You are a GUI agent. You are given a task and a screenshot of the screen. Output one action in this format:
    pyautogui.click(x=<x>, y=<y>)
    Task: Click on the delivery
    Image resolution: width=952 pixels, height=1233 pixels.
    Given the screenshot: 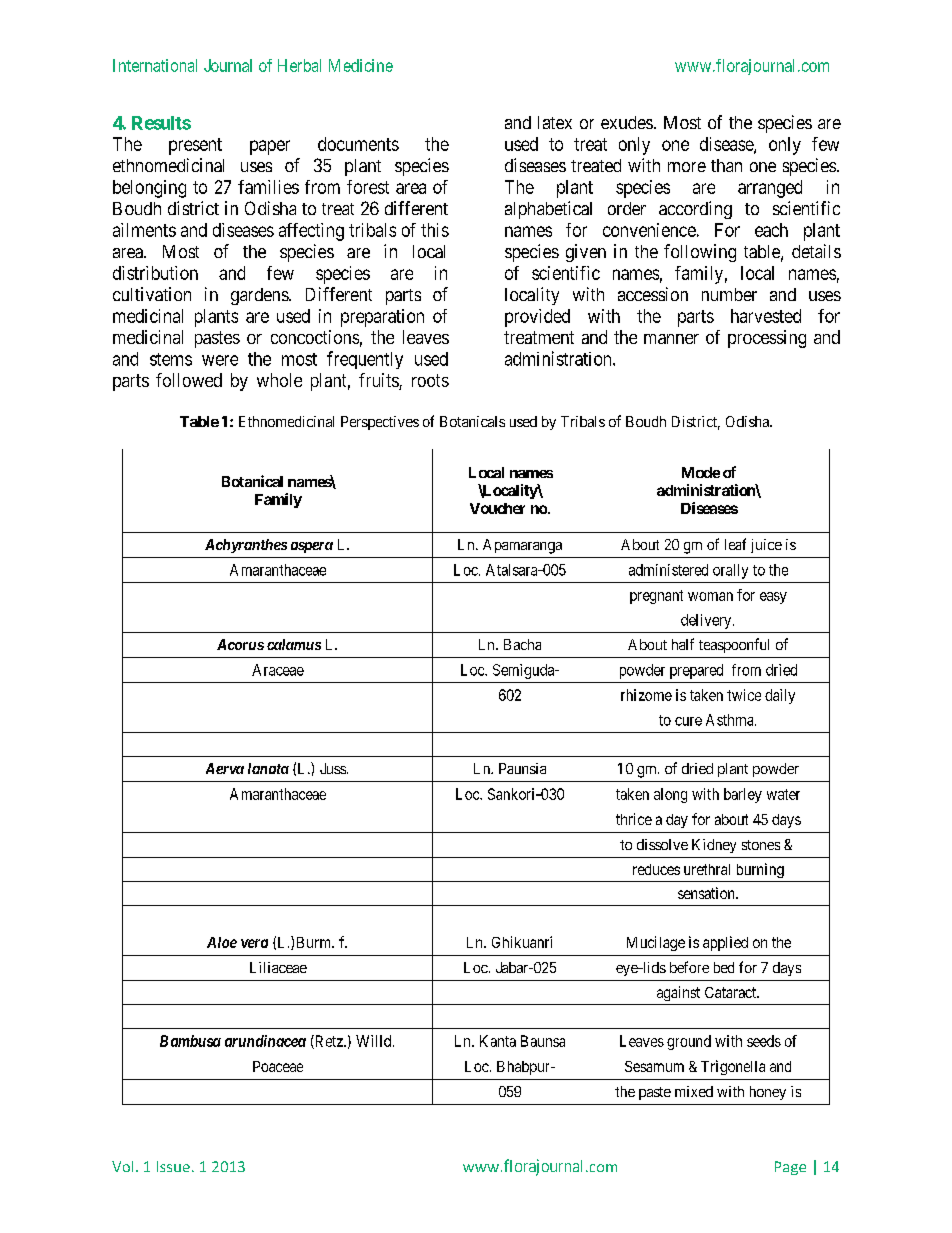 What is the action you would take?
    pyautogui.click(x=707, y=621)
